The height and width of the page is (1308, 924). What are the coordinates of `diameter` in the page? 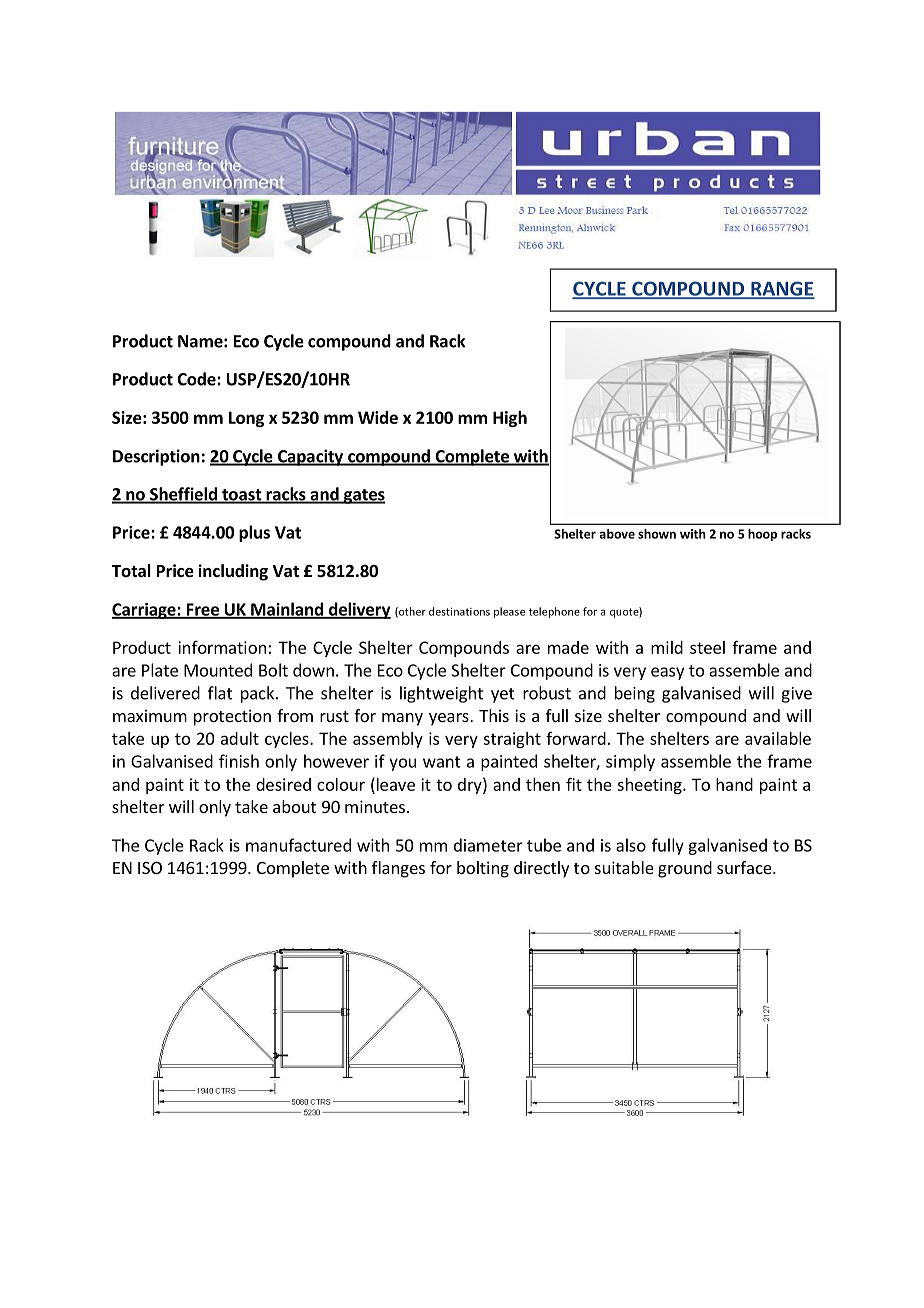 It's located at (488, 845).
